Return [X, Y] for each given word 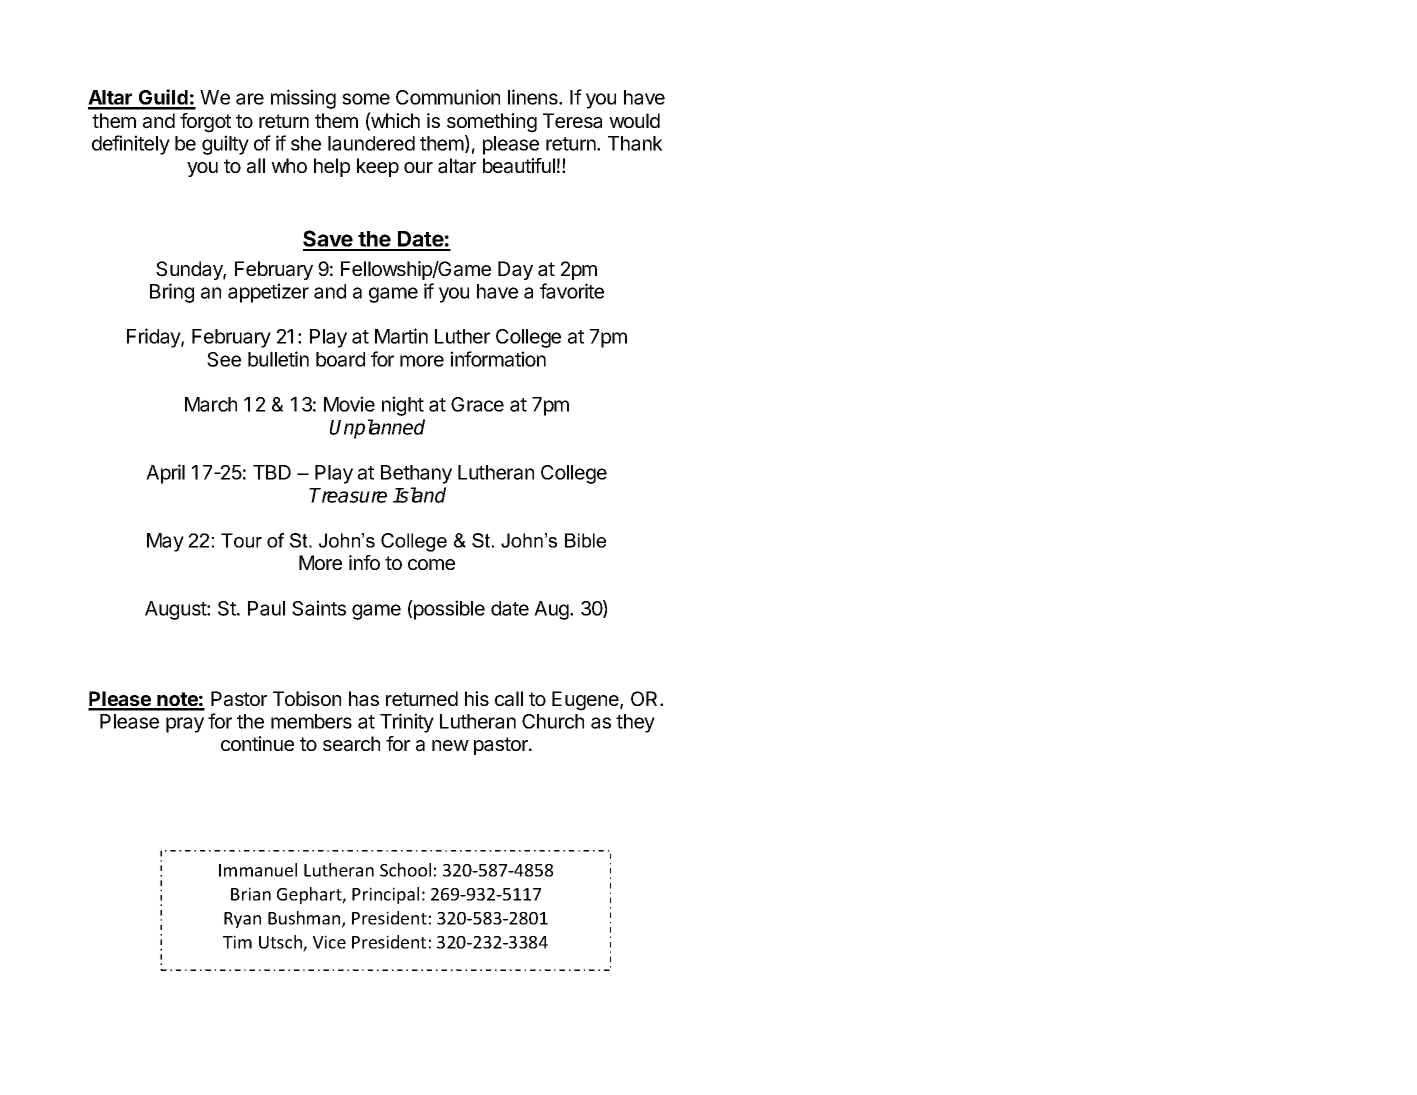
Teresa [572, 121]
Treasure [348, 495]
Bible [585, 540]
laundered [371, 143]
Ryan [242, 920]
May [165, 542]
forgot [205, 123]
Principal [385, 895]
